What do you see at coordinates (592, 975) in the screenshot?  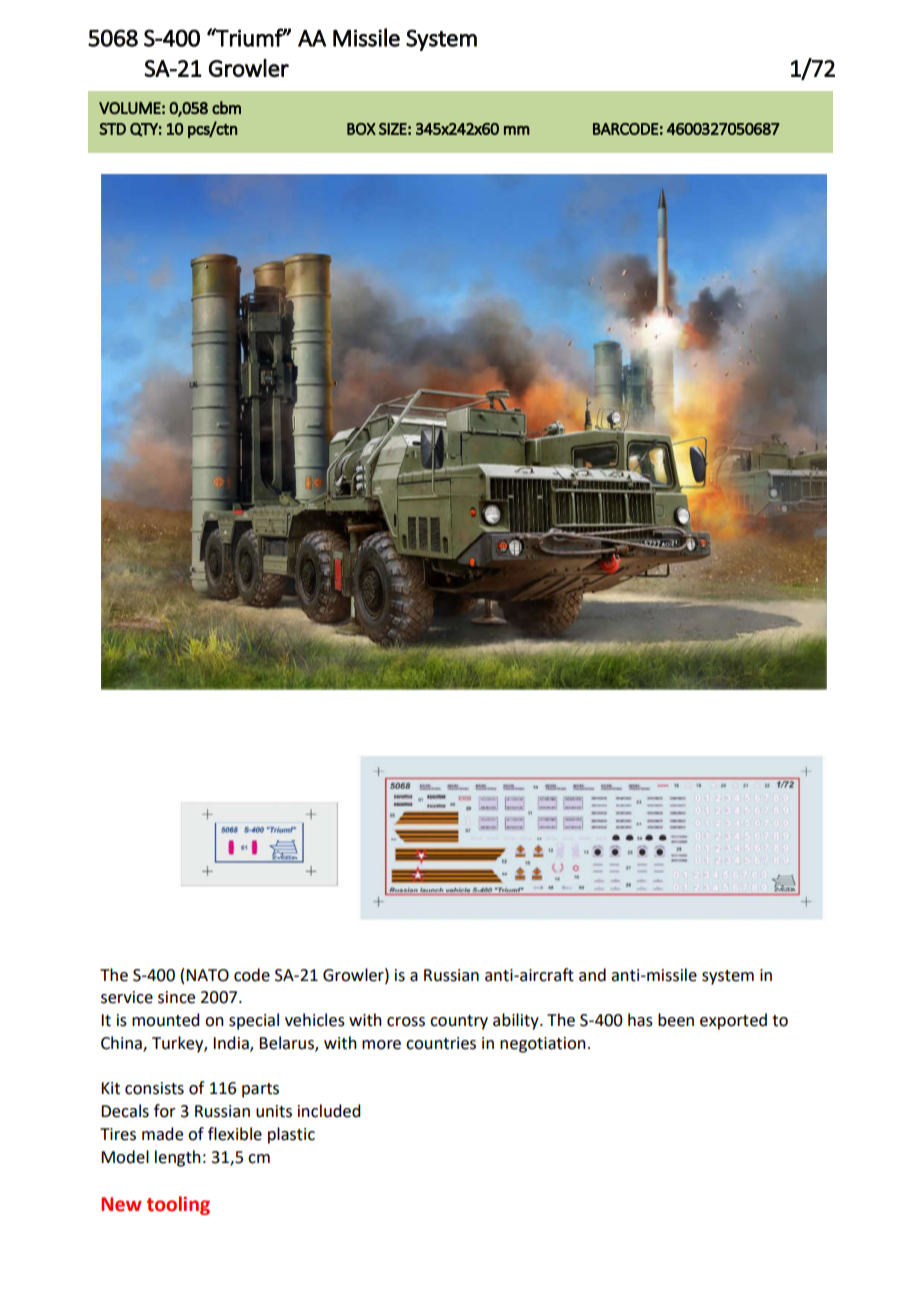 I see `and` at bounding box center [592, 975].
